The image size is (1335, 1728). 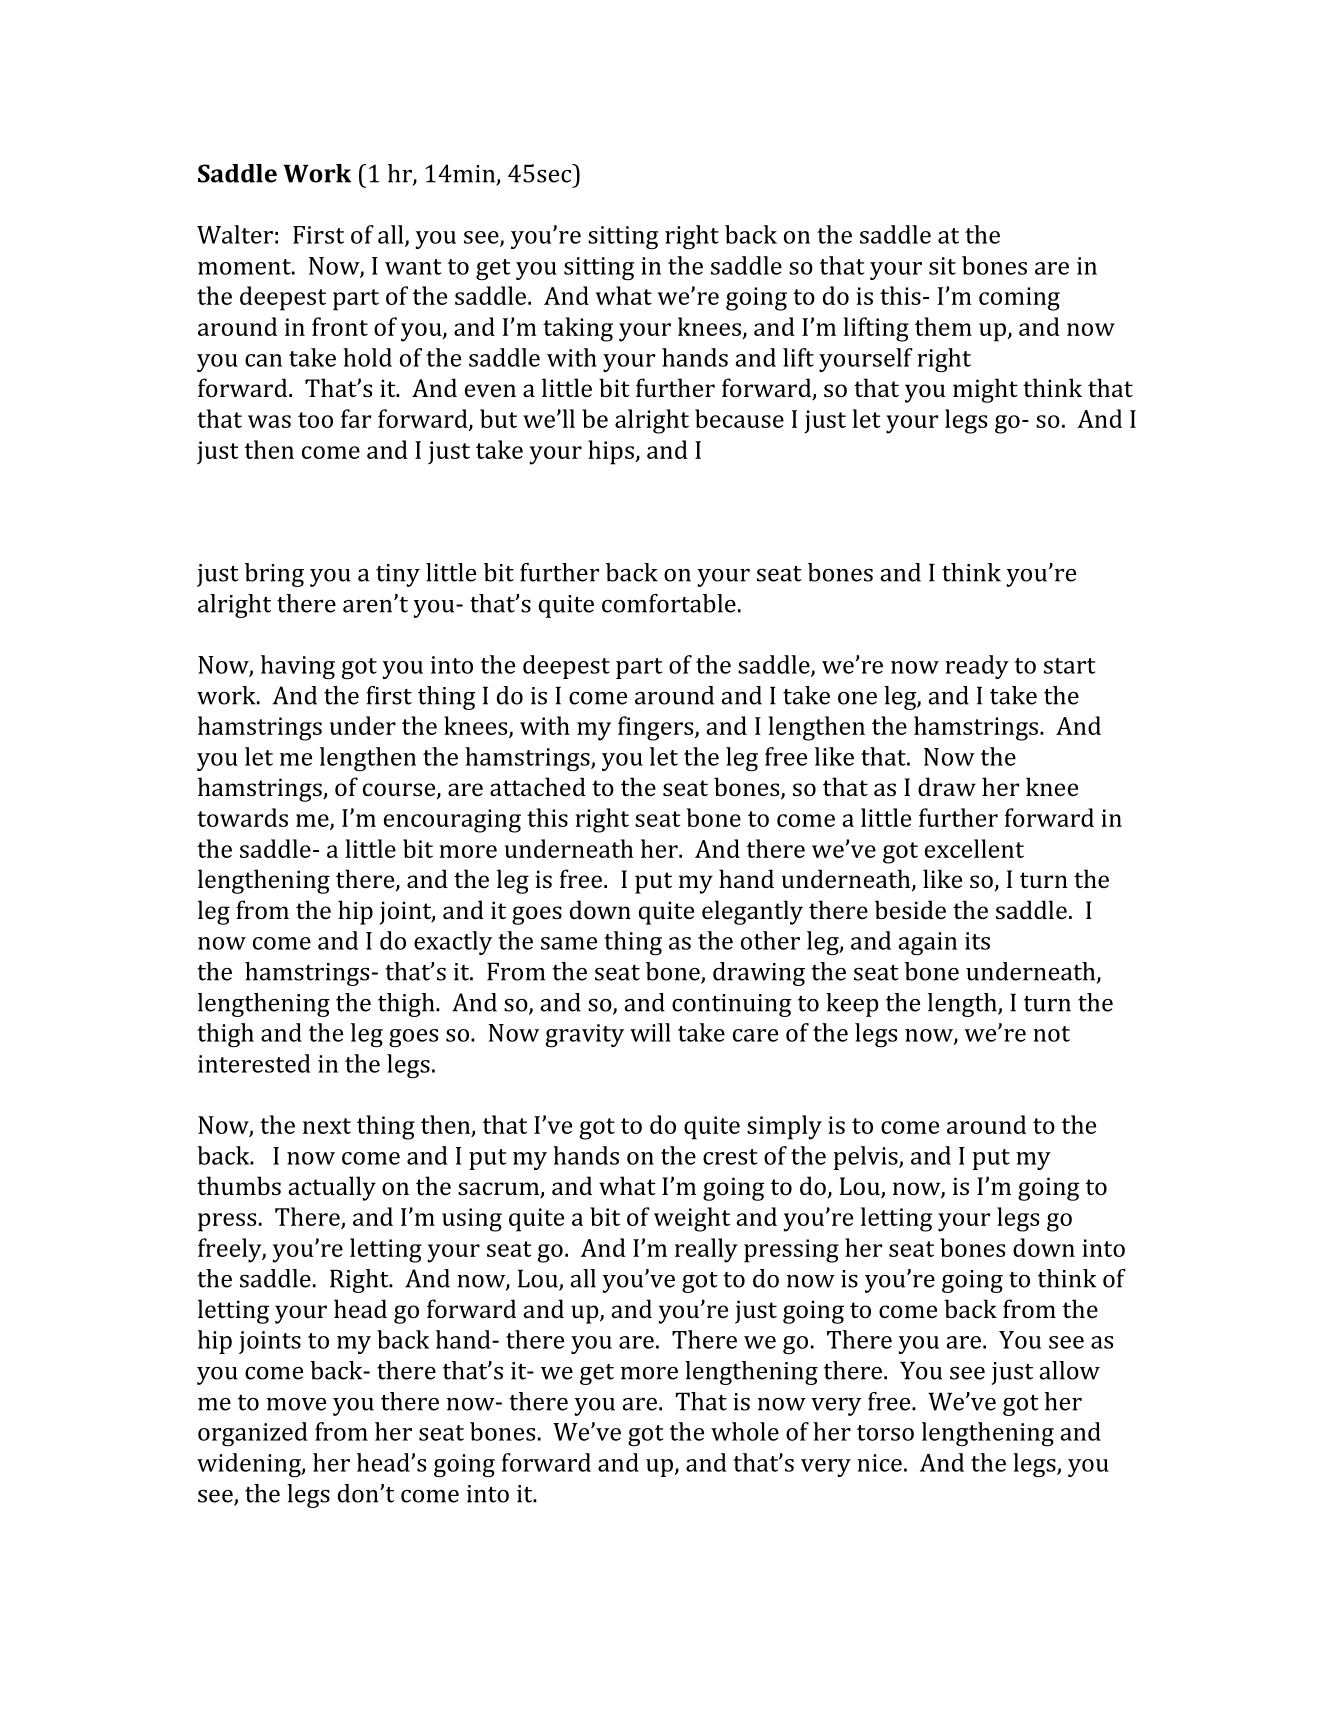 I want to click on whole, so click(x=745, y=1431).
